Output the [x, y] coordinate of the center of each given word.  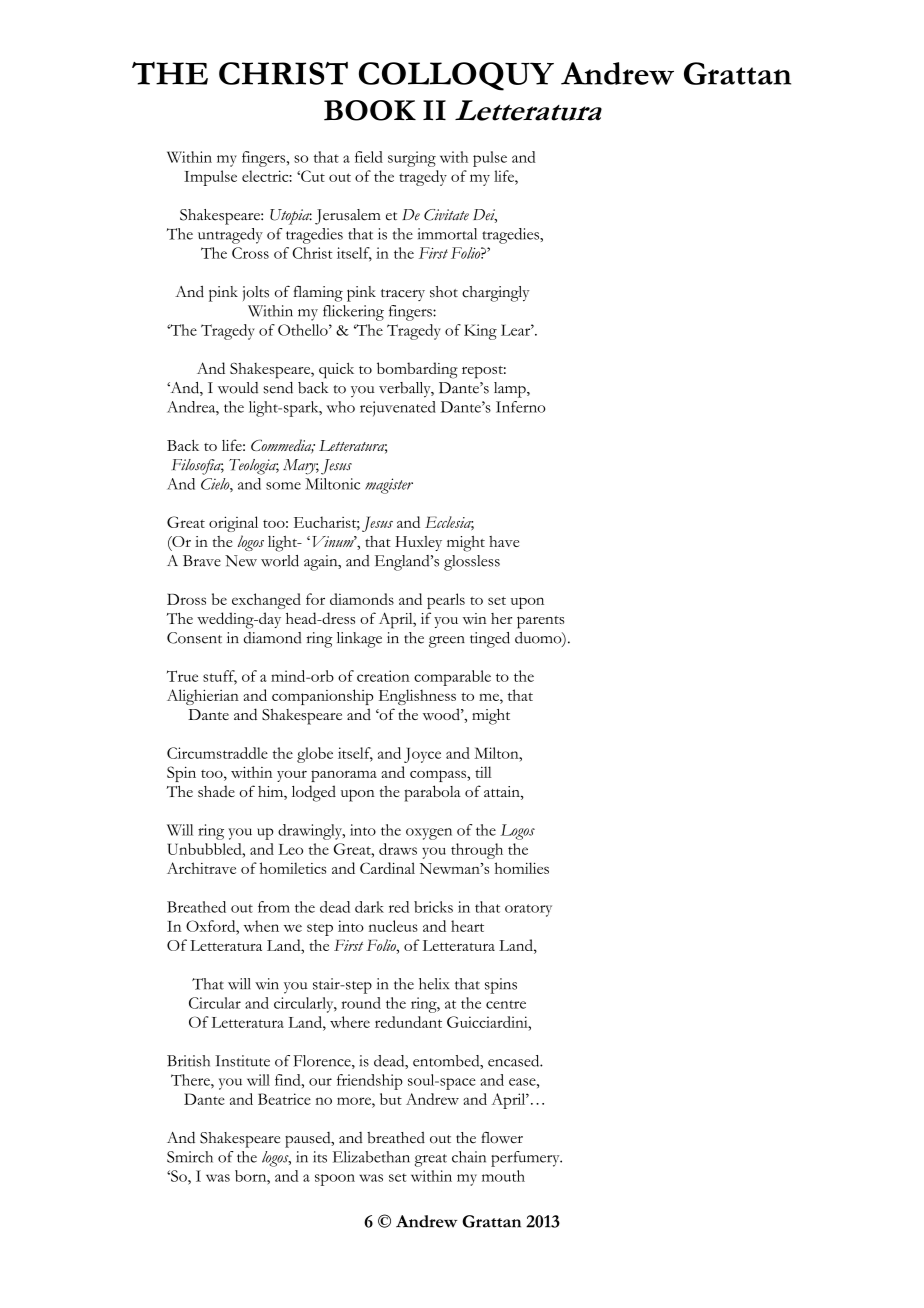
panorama [344, 776]
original [233, 524]
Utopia [291, 217]
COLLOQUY [456, 76]
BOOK [370, 110]
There [191, 1080]
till [483, 772]
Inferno [520, 407]
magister [389, 486]
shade [216, 791]
